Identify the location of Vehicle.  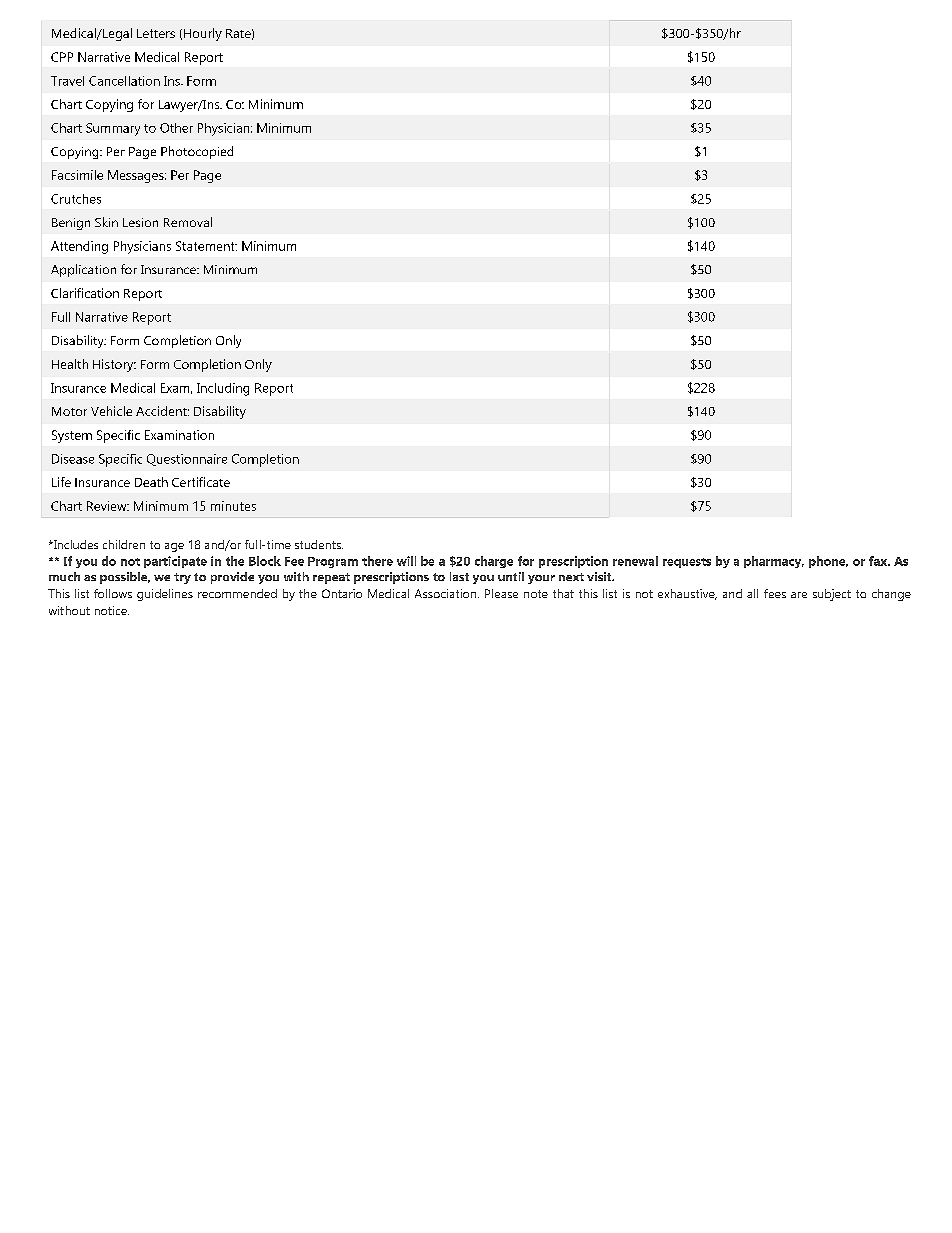
(111, 411).
